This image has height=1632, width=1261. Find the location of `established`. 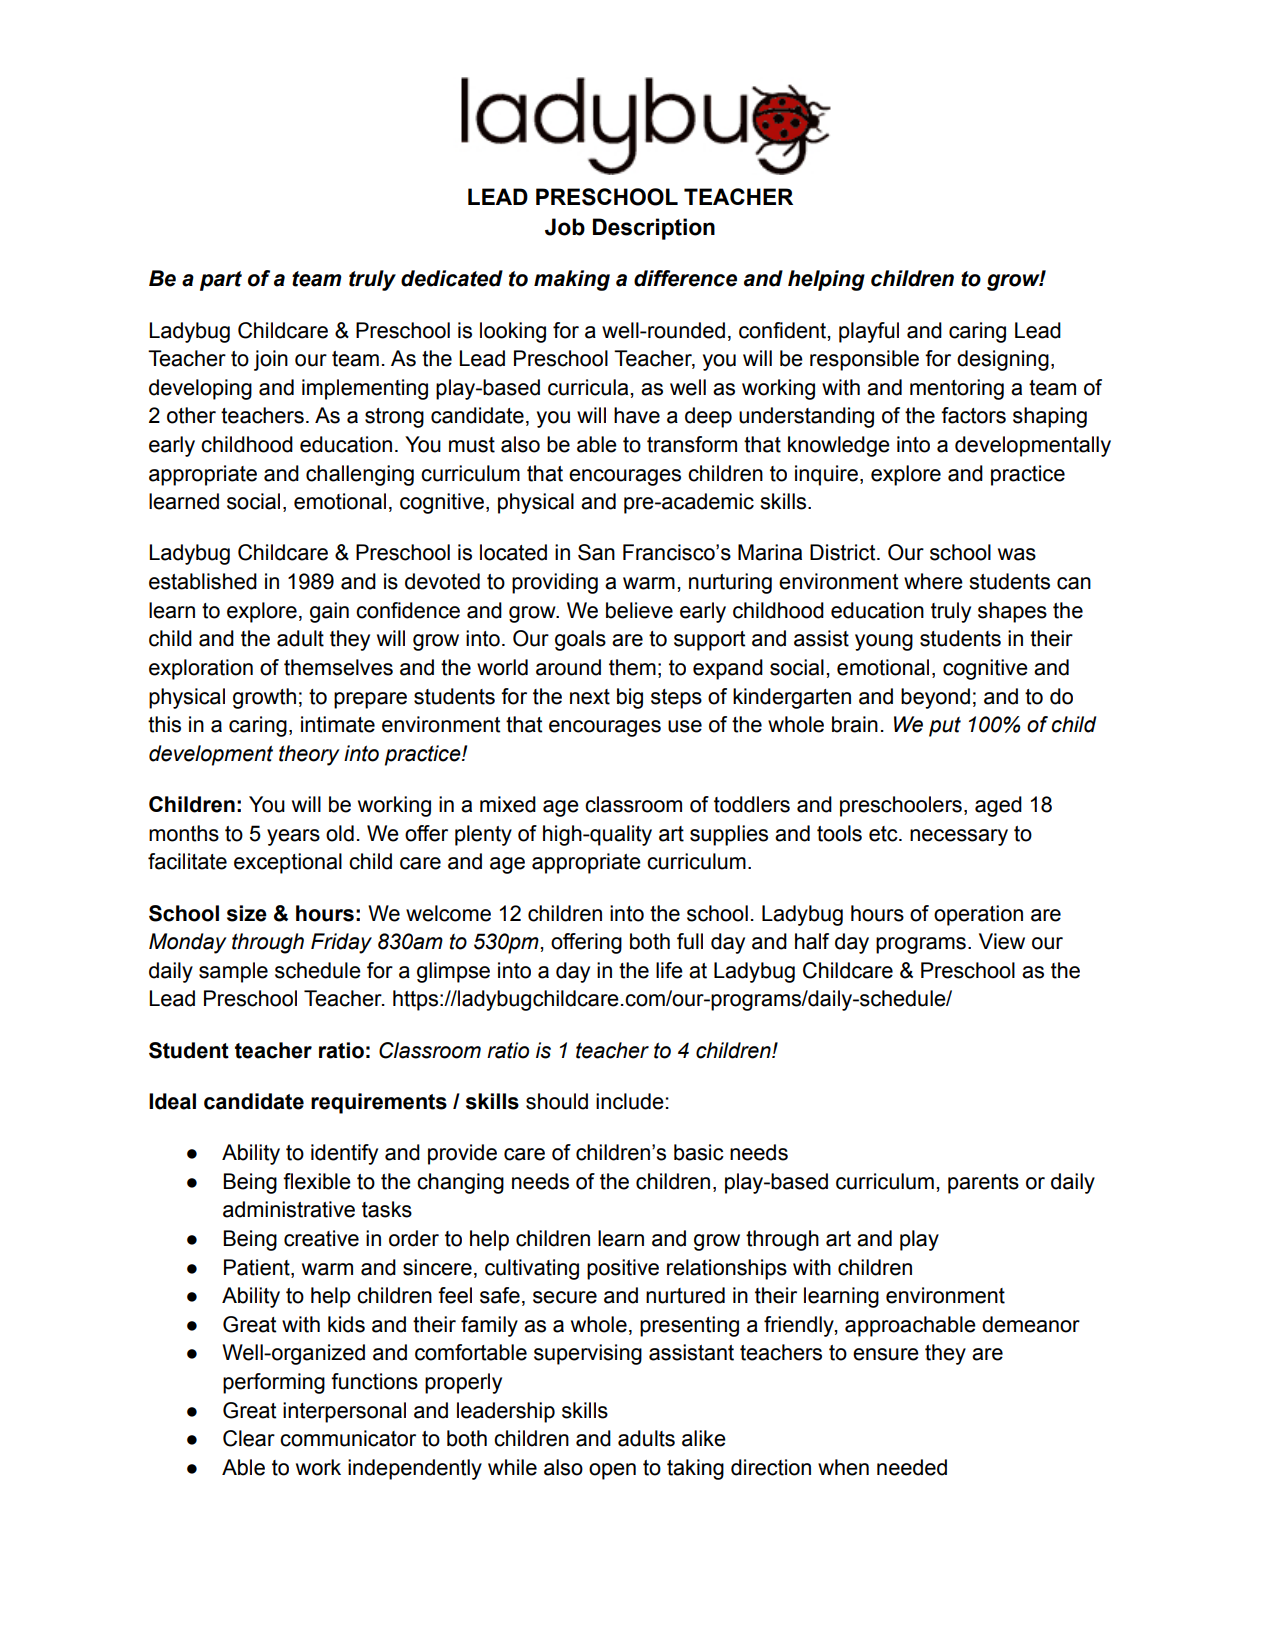

established is located at coordinates (203, 581).
